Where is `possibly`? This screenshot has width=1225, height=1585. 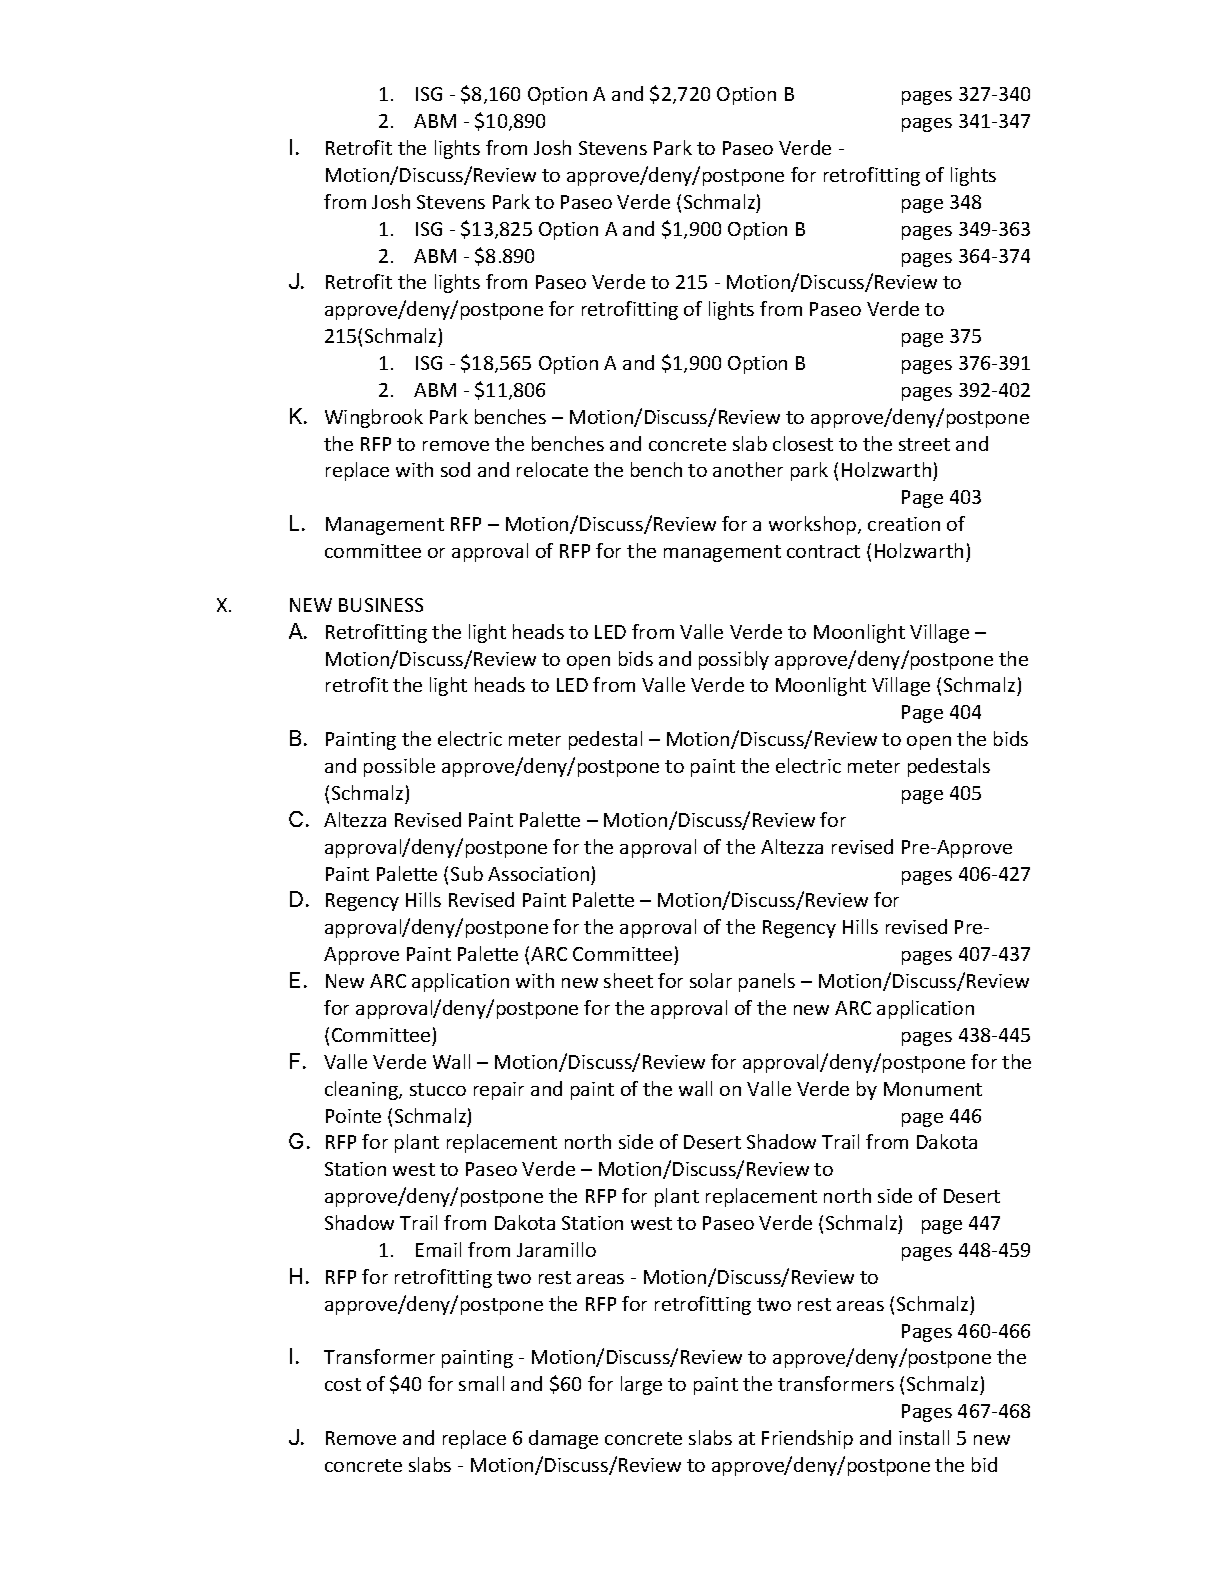
possibly is located at coordinates (734, 660).
